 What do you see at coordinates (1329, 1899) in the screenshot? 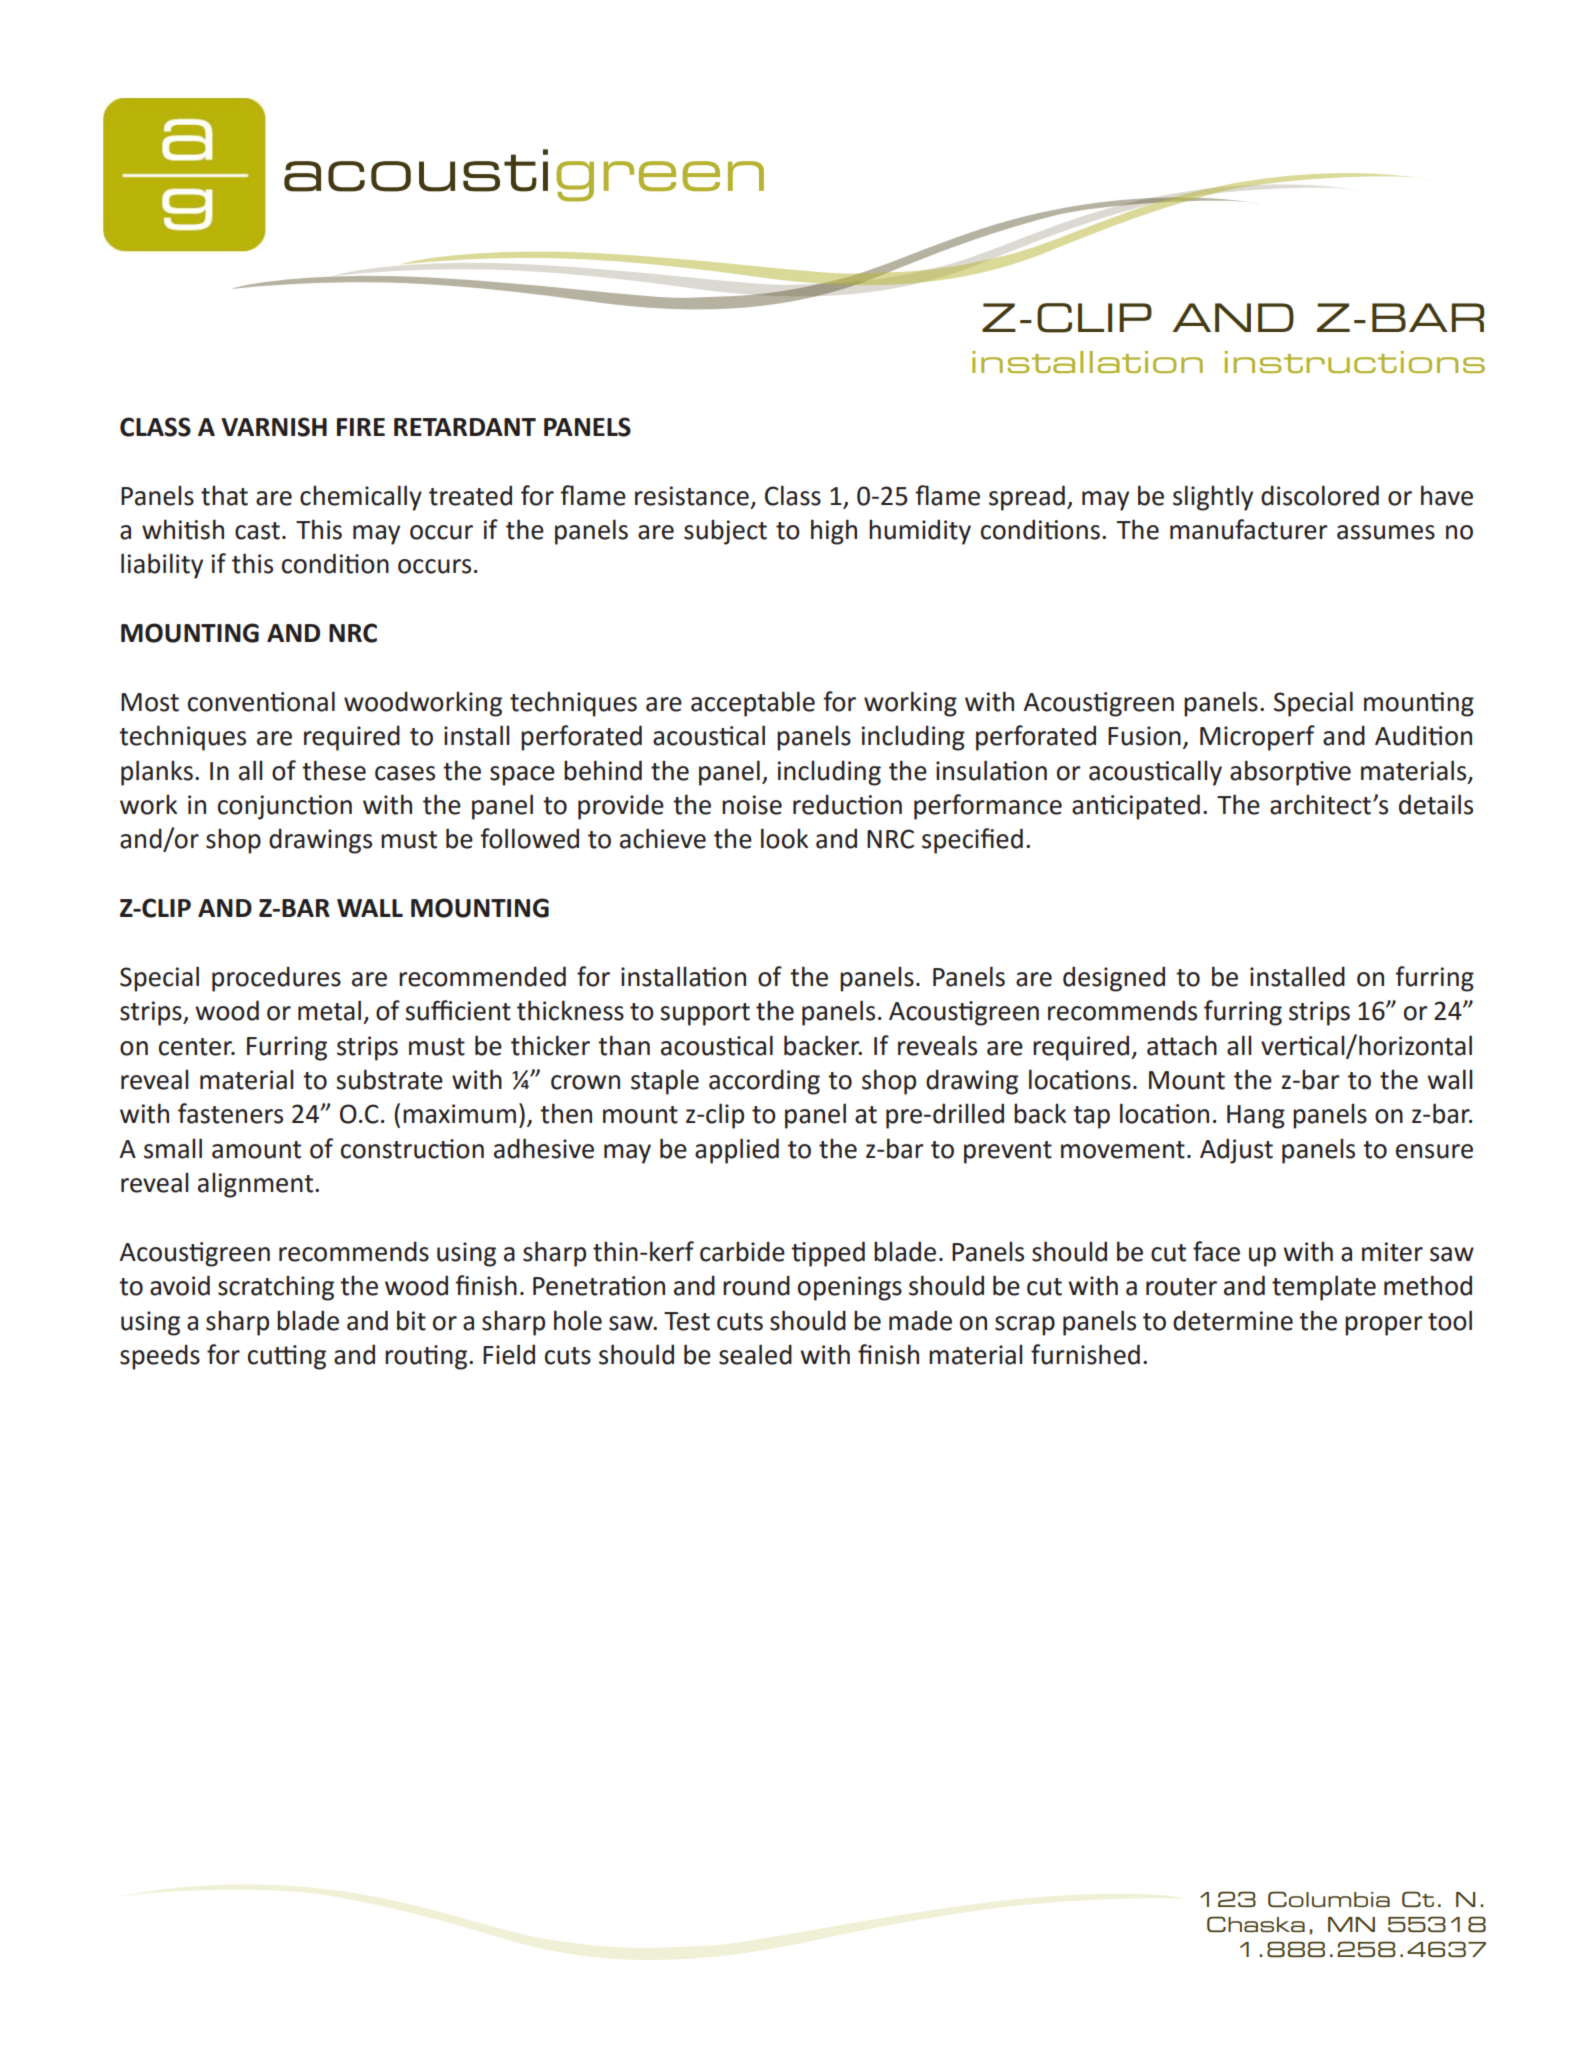
I see `Columbia` at bounding box center [1329, 1899].
